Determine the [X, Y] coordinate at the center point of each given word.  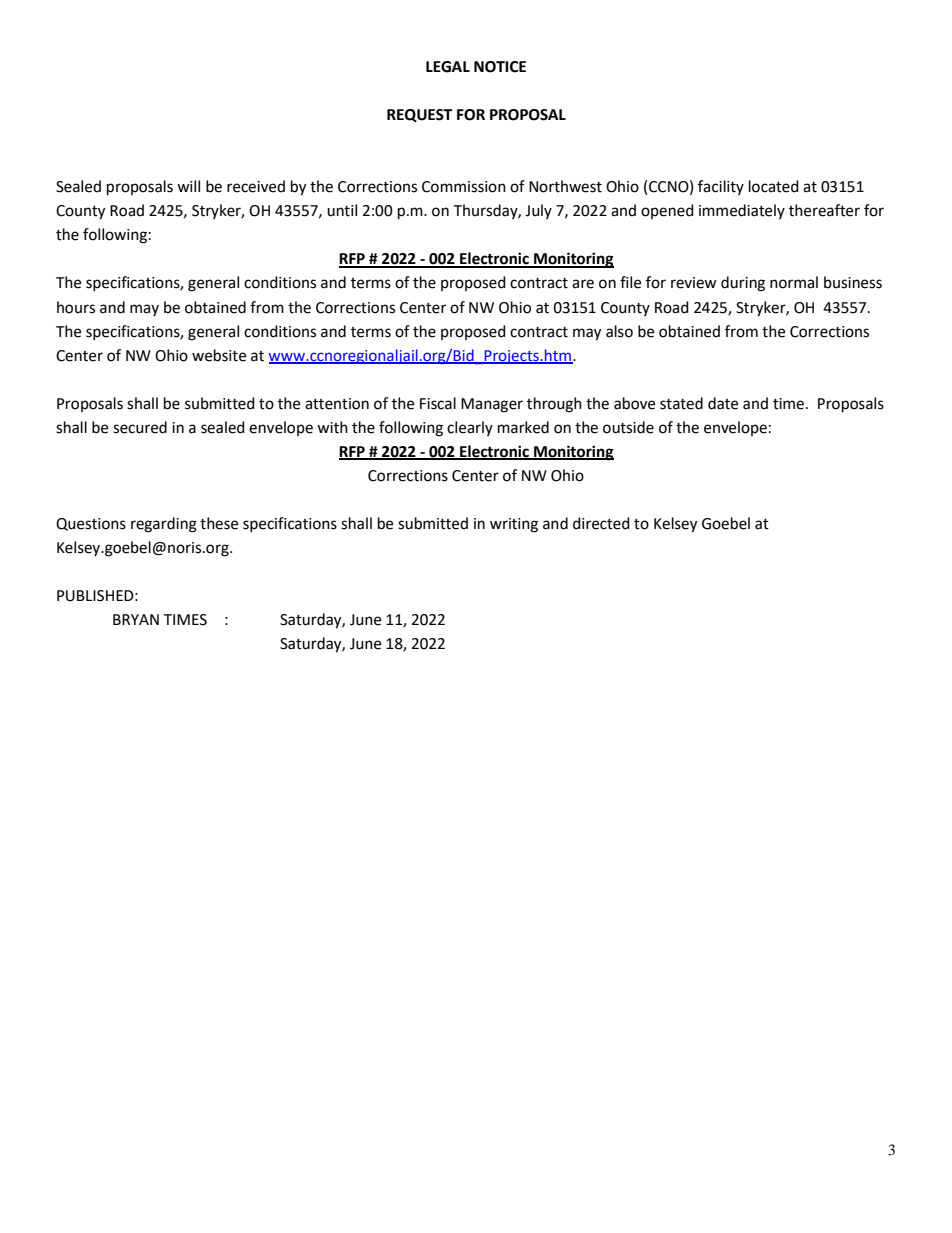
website [219, 355]
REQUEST [419, 115]
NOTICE [500, 67]
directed [601, 523]
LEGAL [448, 67]
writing [514, 525]
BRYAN [136, 619]
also [619, 331]
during [743, 284]
